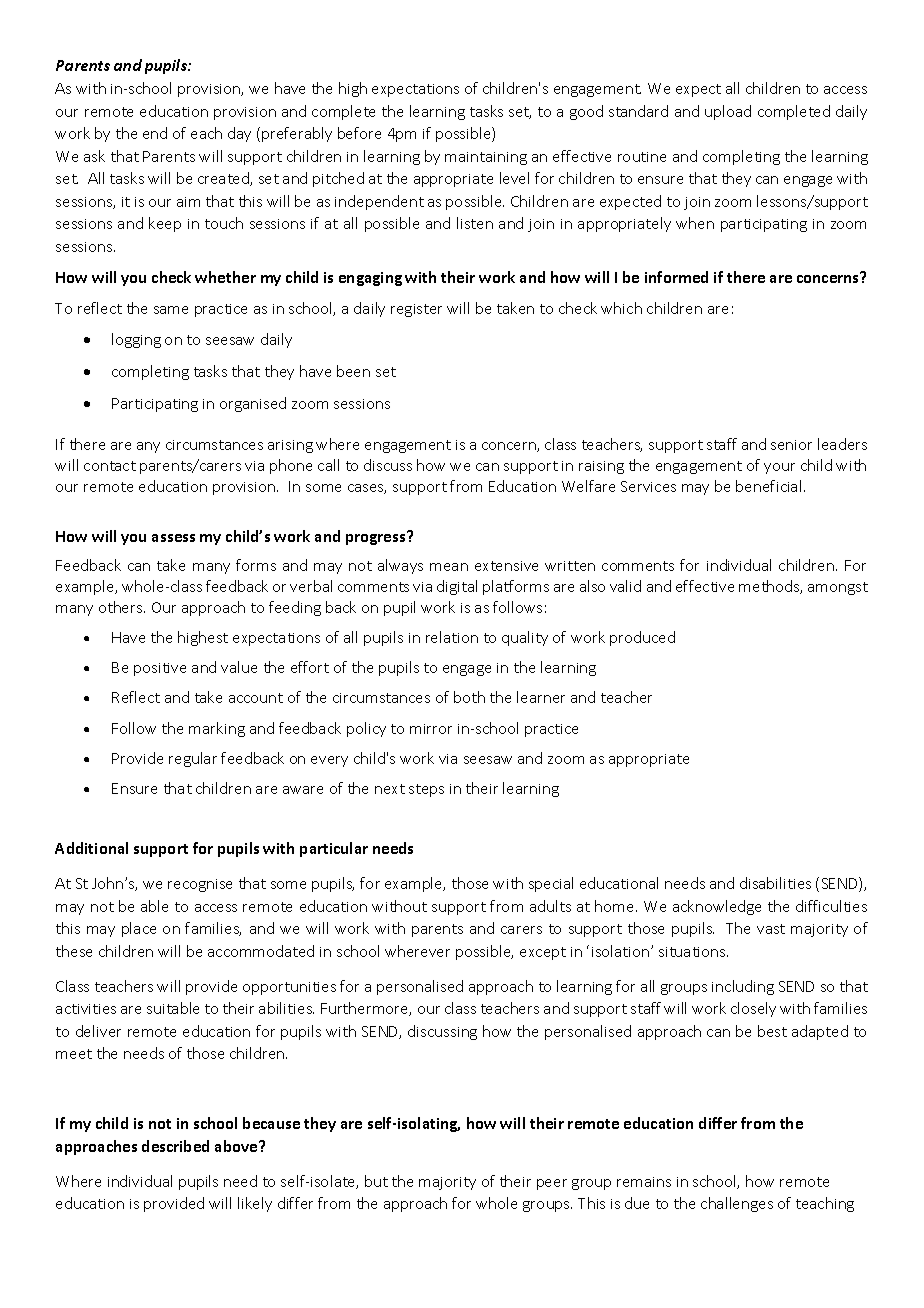  What do you see at coordinates (642, 638) in the image?
I see `produced` at bounding box center [642, 638].
